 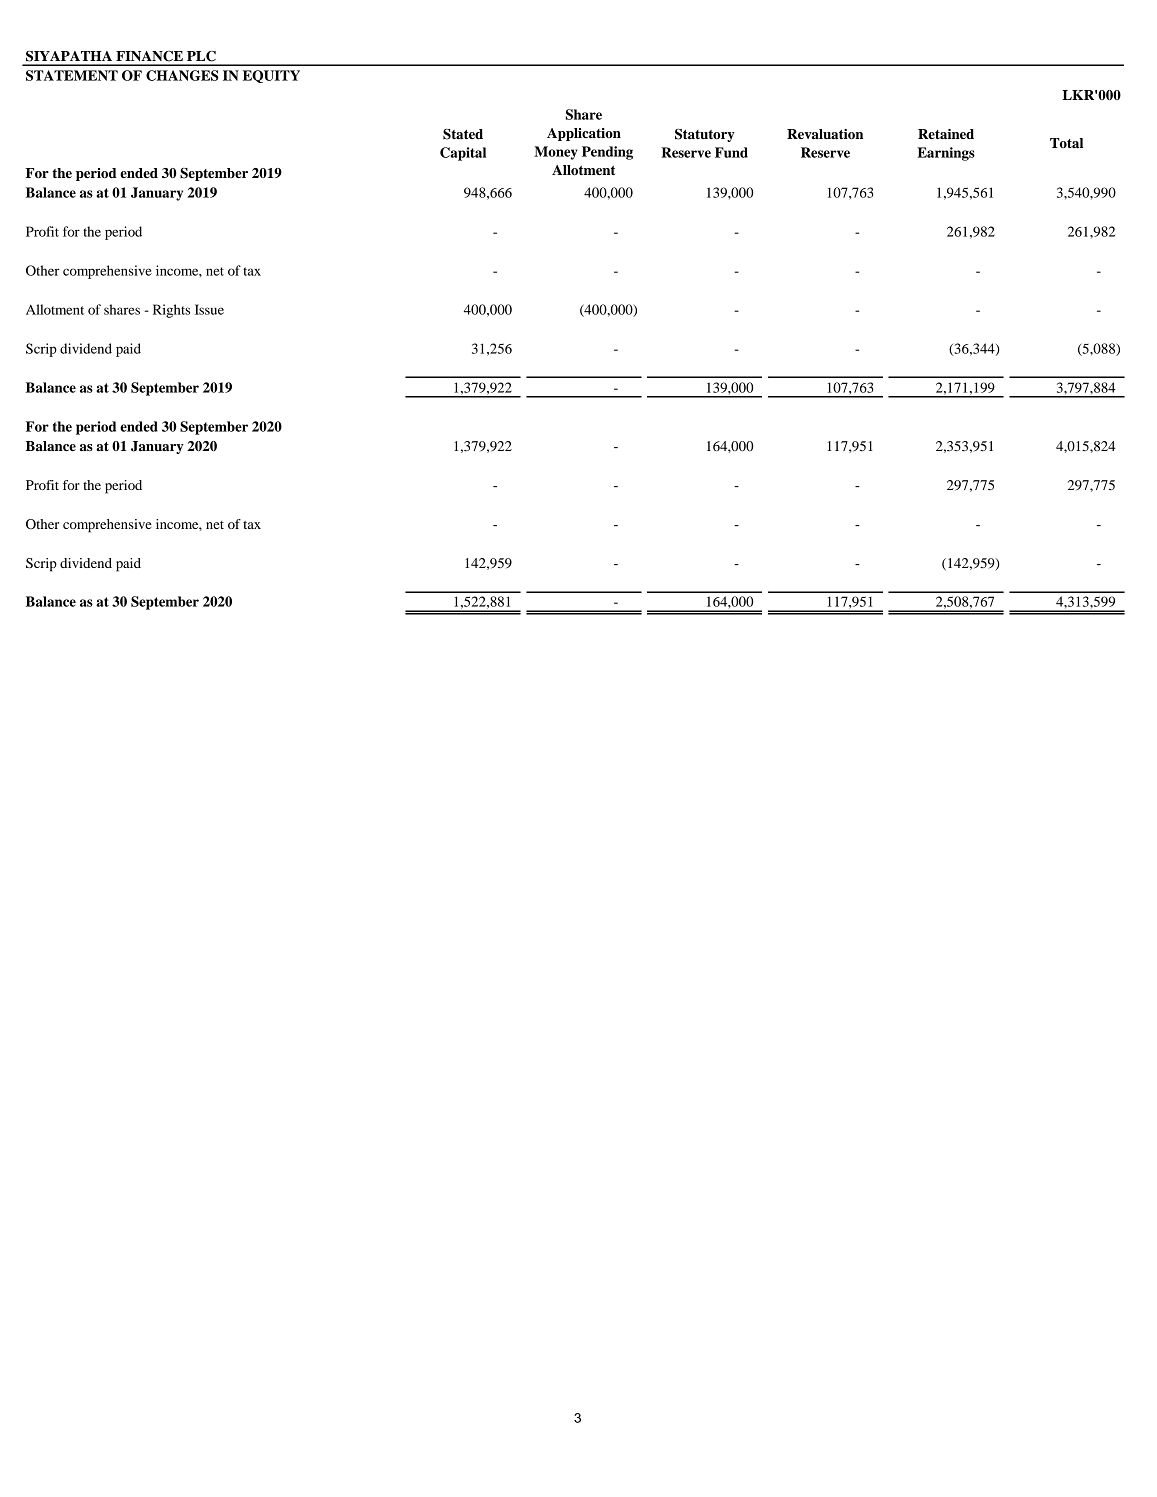 What do you see at coordinates (463, 154) in the image?
I see `Capital` at bounding box center [463, 154].
